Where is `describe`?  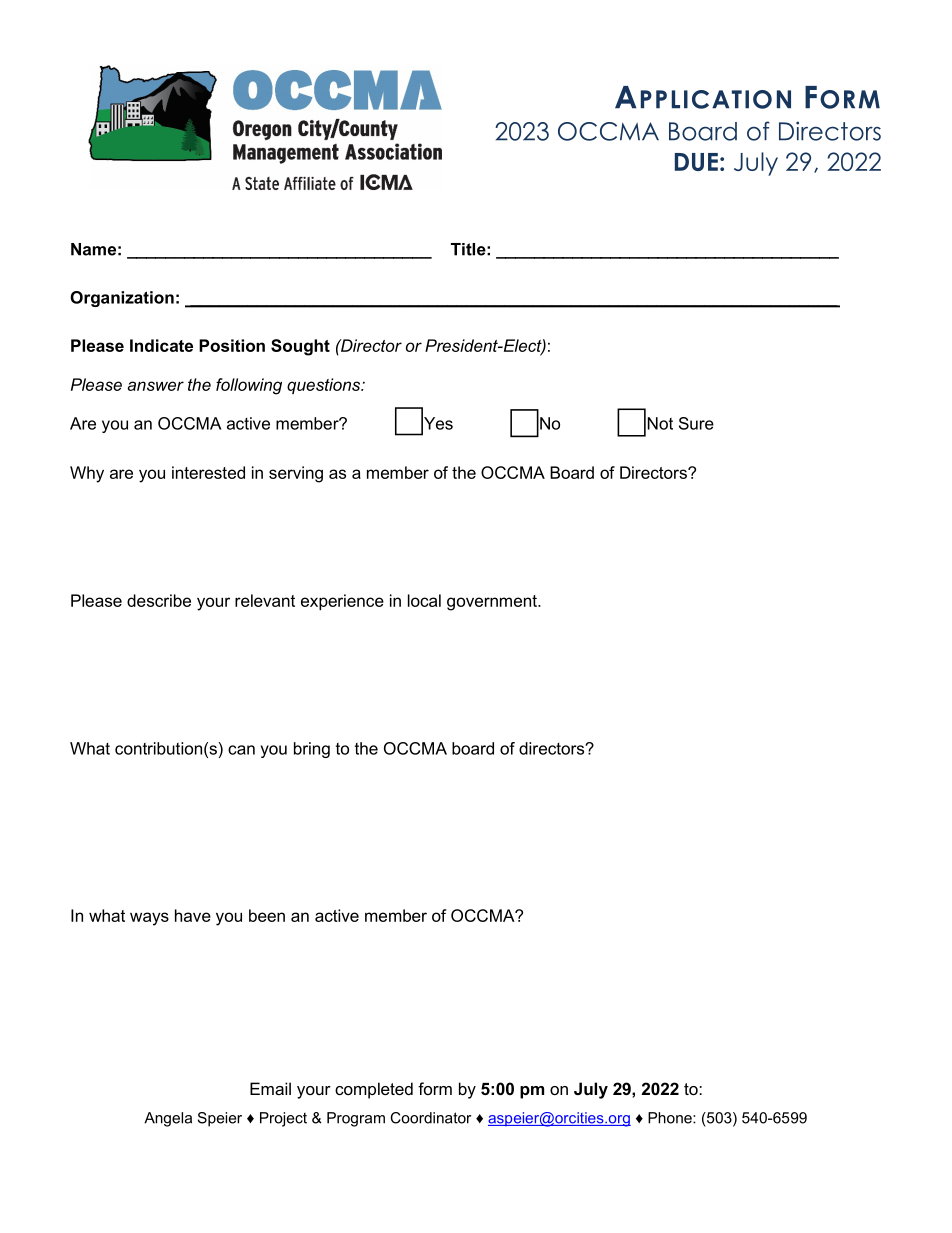 describe is located at coordinates (159, 600).
